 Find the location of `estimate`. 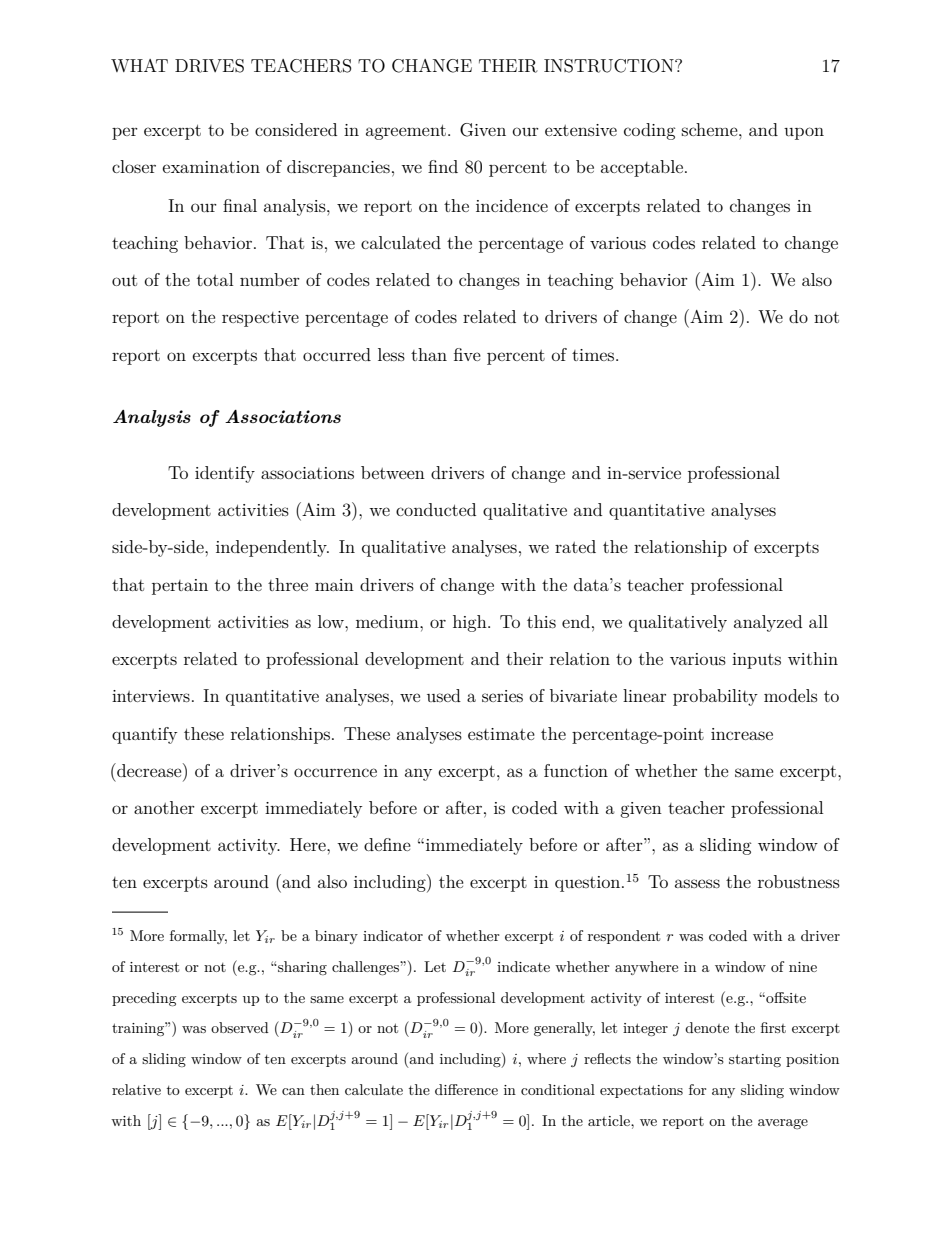

estimate is located at coordinates (501, 734).
